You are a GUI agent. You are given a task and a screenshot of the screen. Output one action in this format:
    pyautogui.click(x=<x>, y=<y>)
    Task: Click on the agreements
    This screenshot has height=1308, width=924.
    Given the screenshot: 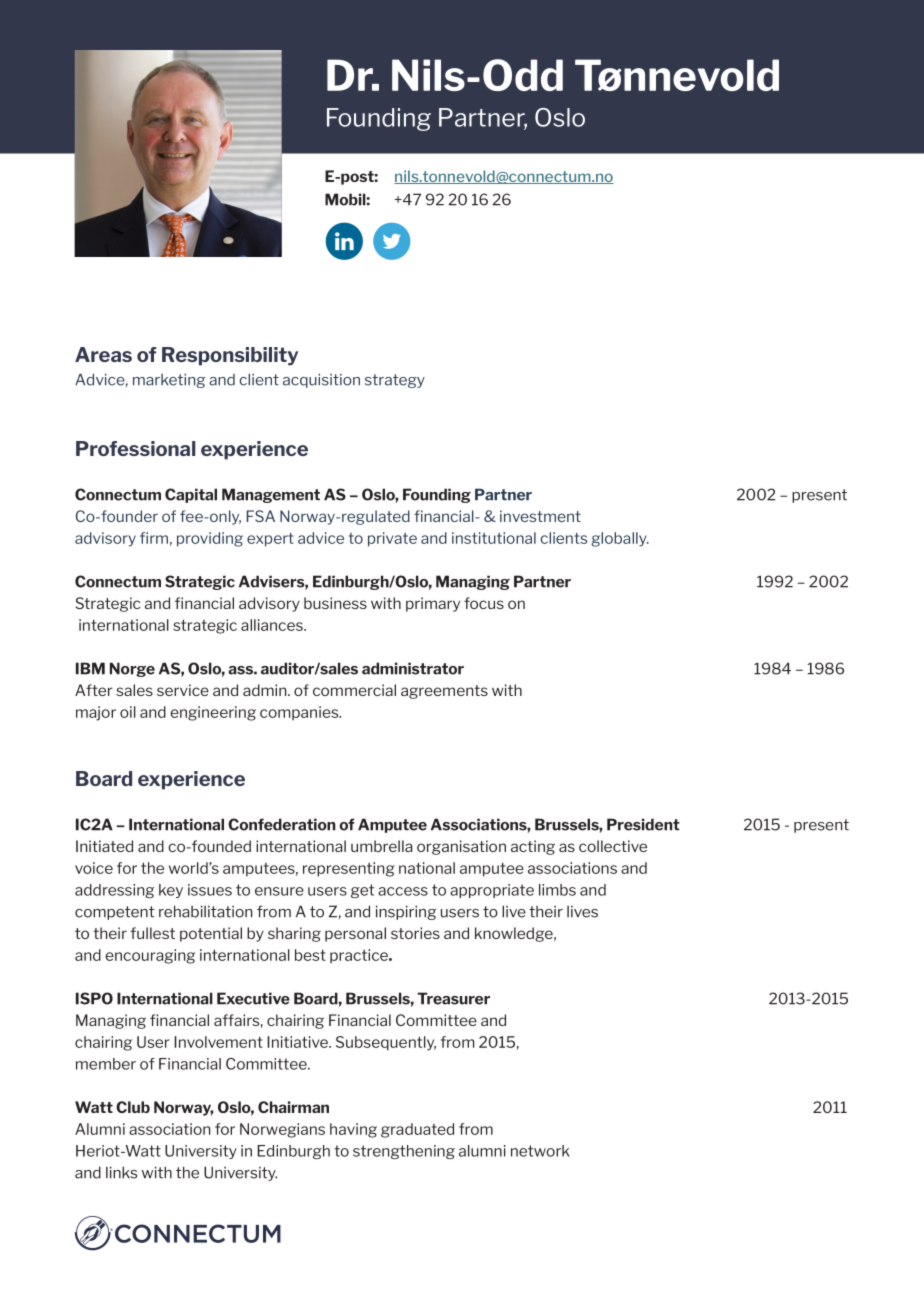 What is the action you would take?
    pyautogui.click(x=444, y=692)
